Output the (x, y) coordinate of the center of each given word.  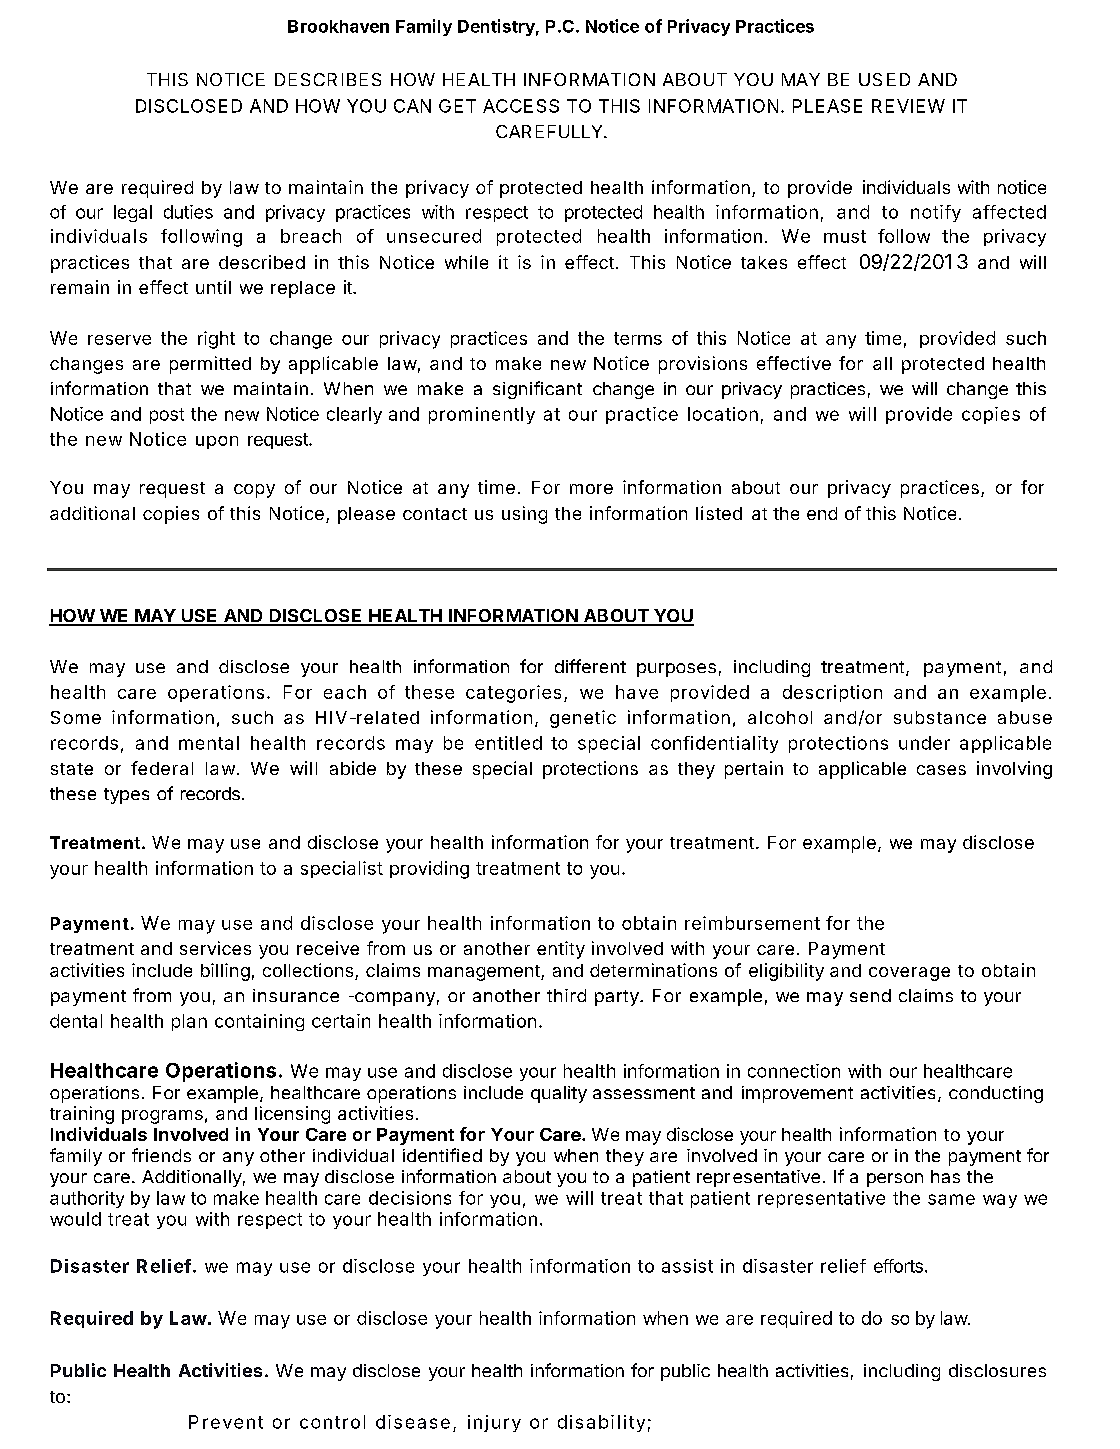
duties (188, 212)
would (75, 1219)
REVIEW (908, 106)
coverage (909, 974)
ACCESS (521, 106)
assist (687, 1266)
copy (254, 491)
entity (561, 950)
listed (719, 513)
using (524, 515)
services (215, 948)
